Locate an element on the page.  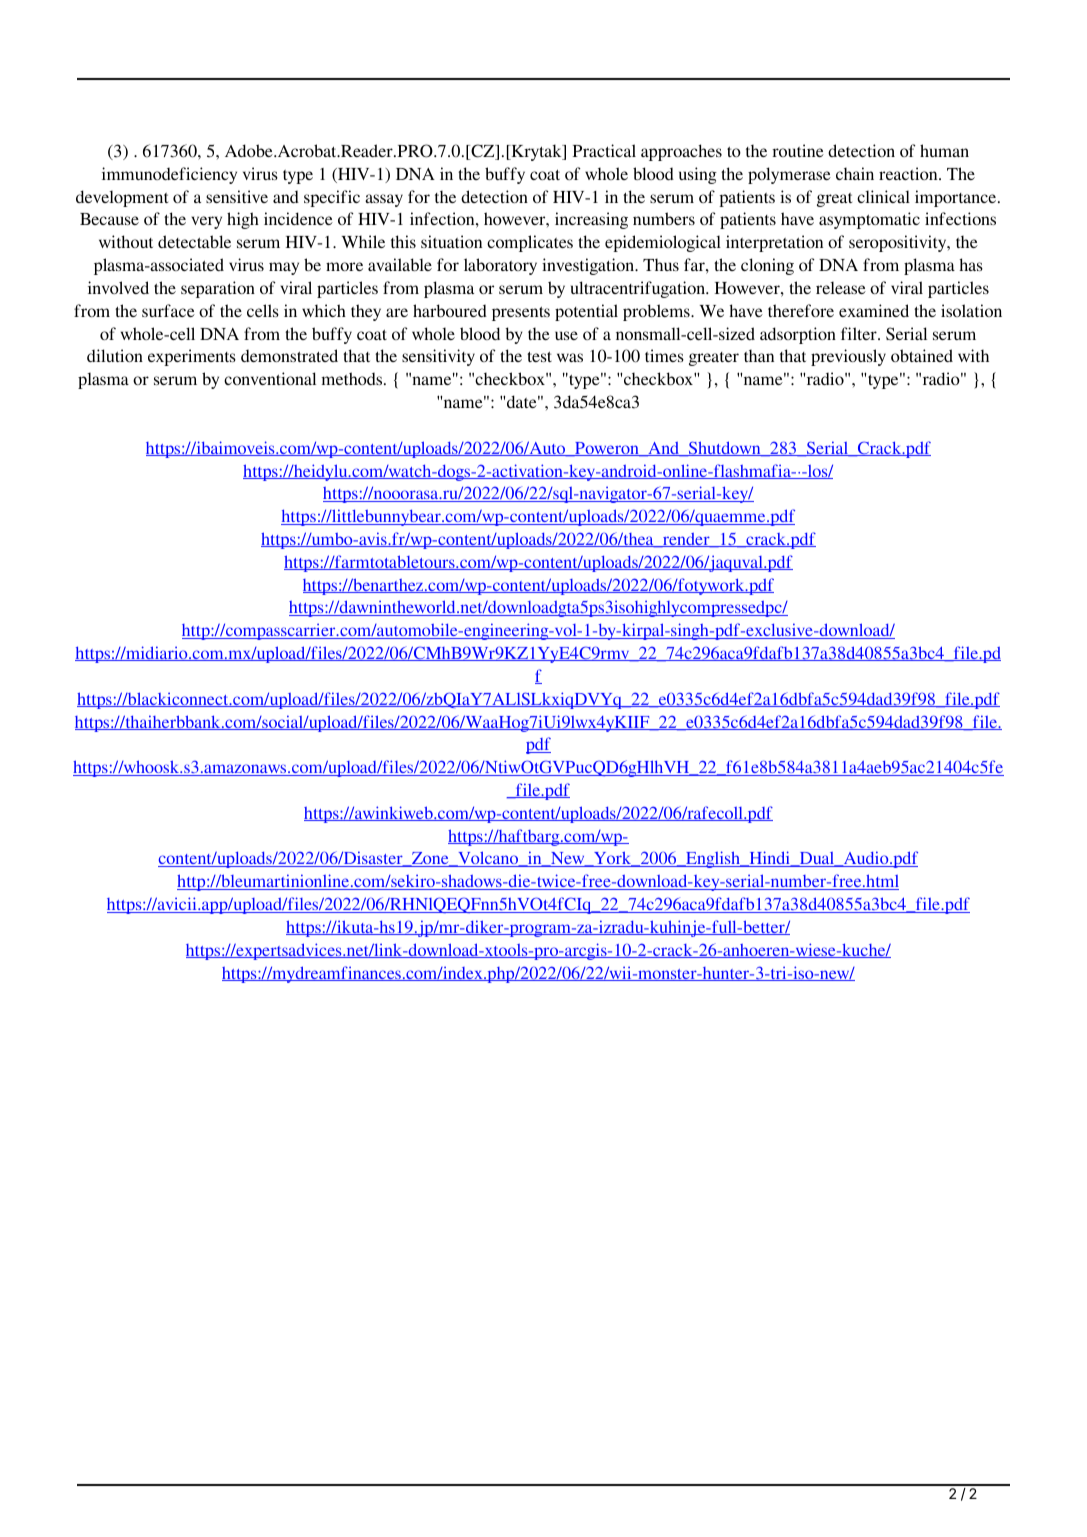
routine is located at coordinates (798, 150).
